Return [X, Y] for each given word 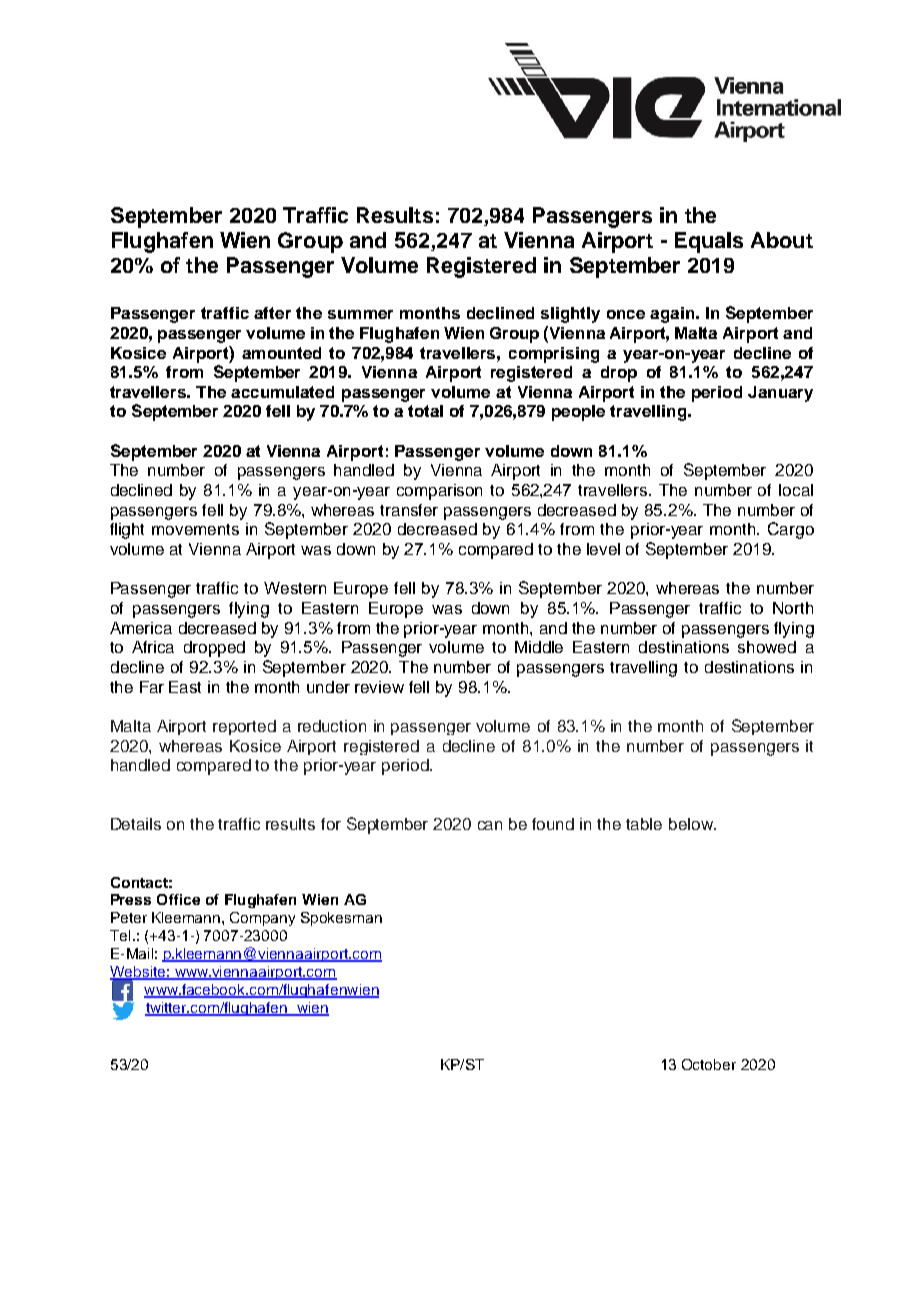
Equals [709, 242]
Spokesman [341, 919]
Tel [120, 935]
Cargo [791, 530]
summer [360, 314]
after [272, 313]
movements [195, 529]
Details [136, 824]
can [490, 825]
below [692, 824]
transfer [409, 510]
